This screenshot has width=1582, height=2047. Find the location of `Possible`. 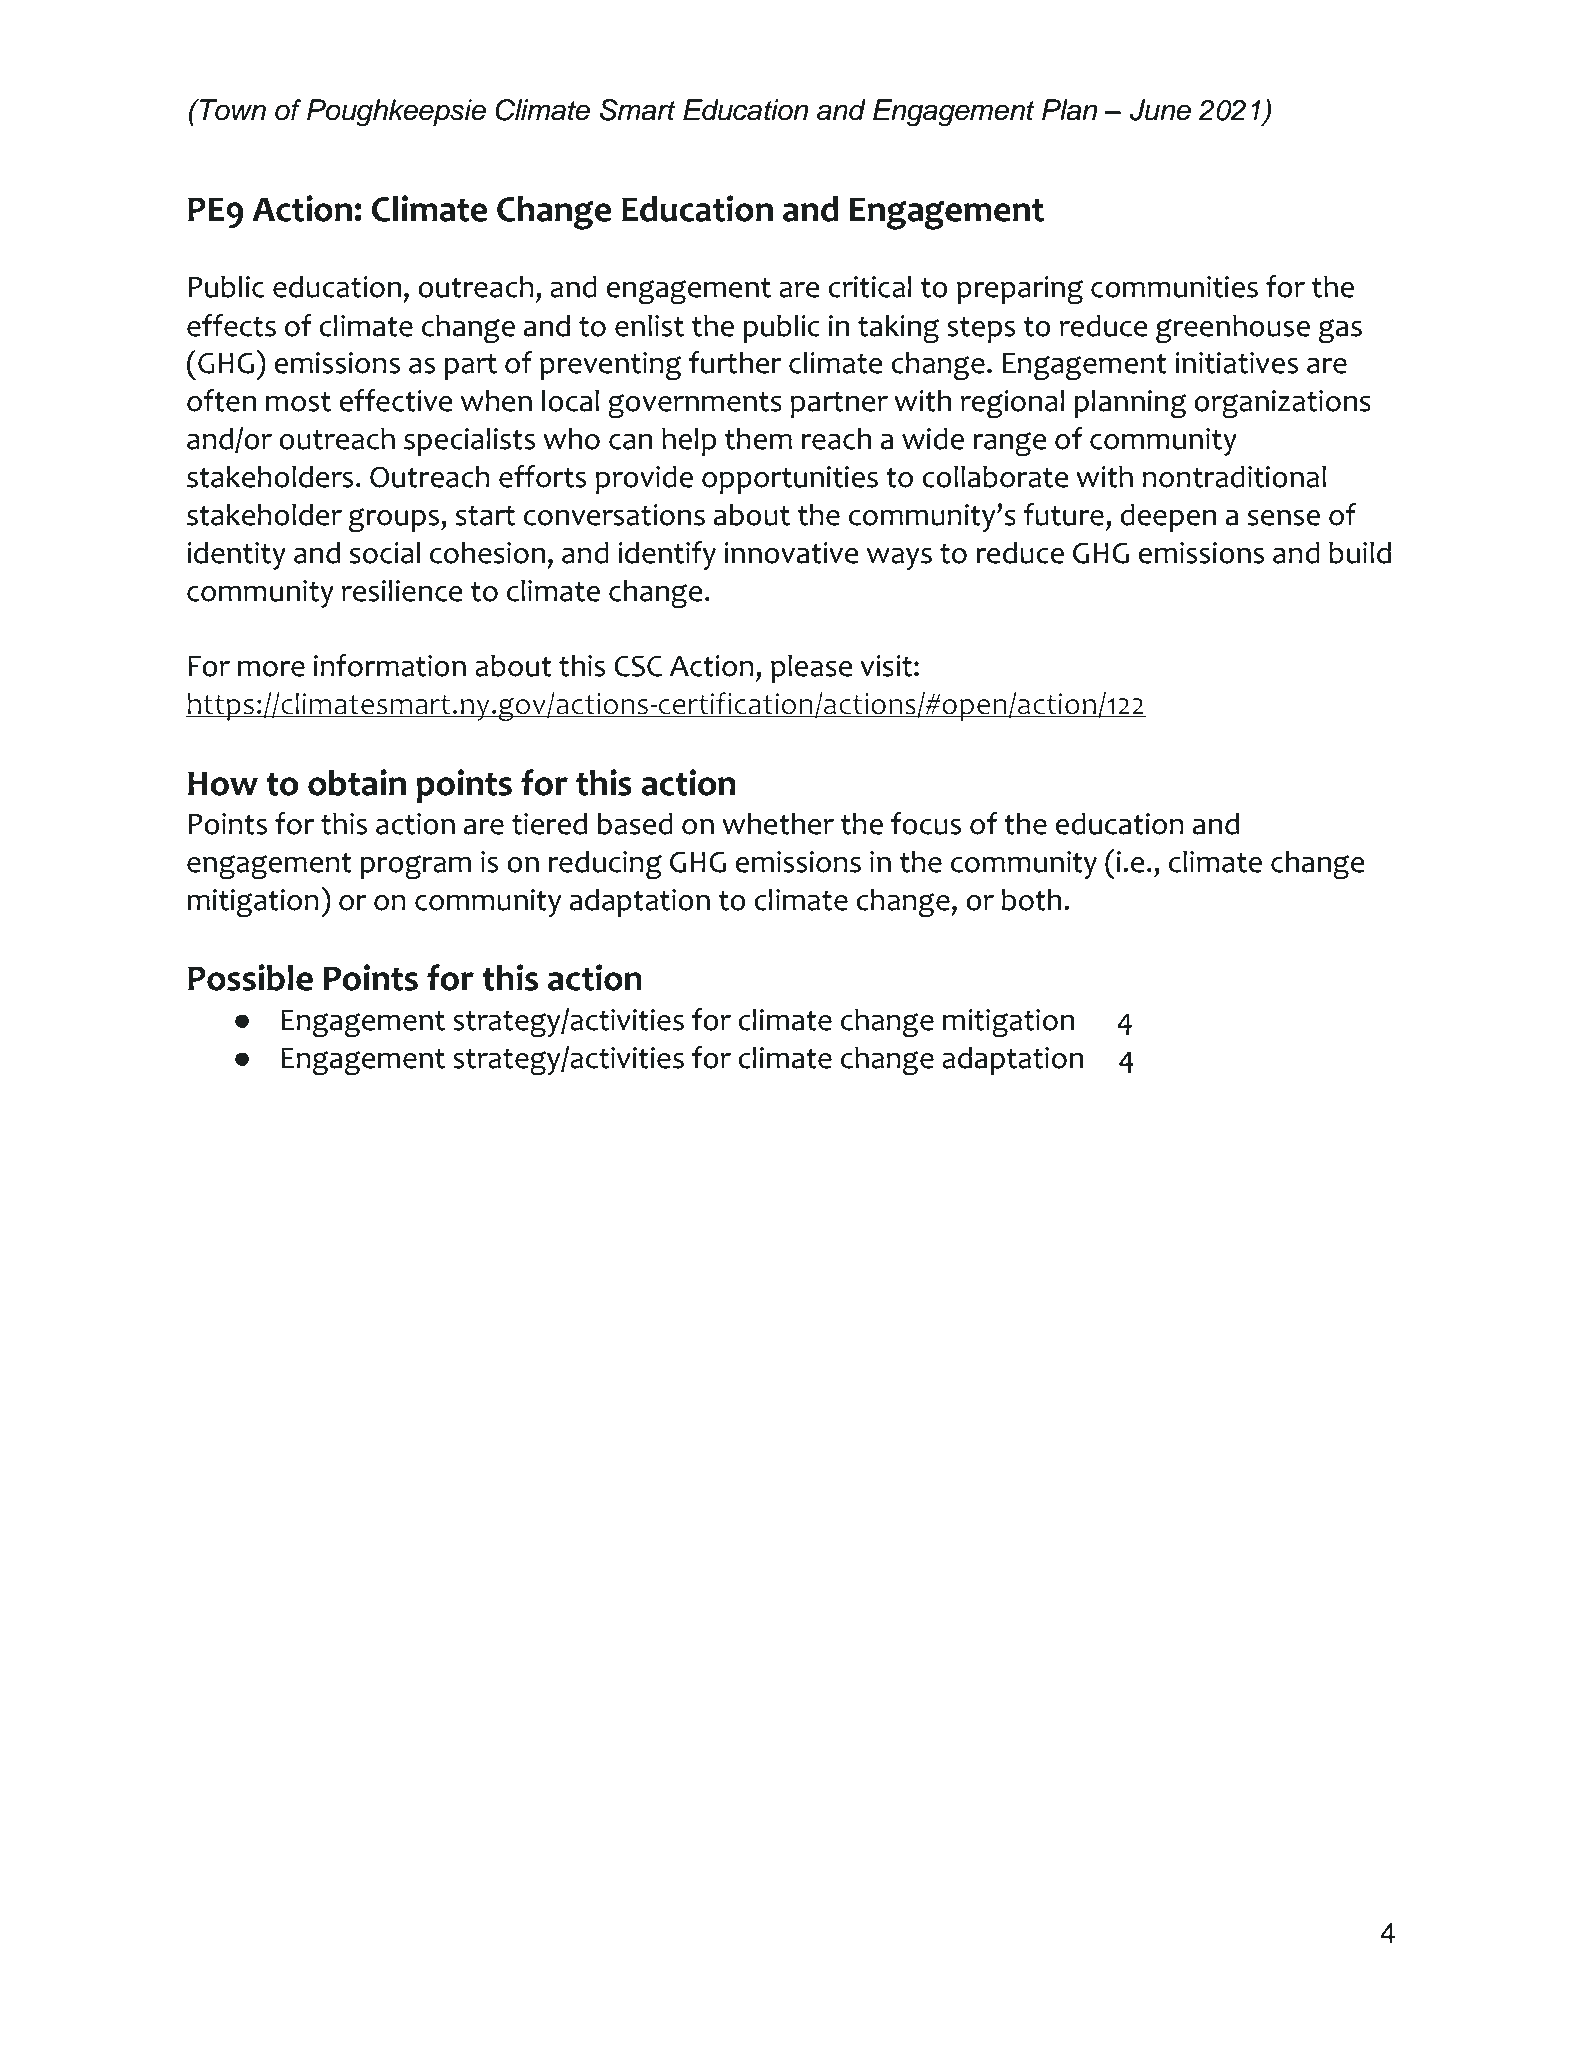

Possible is located at coordinates (250, 977).
